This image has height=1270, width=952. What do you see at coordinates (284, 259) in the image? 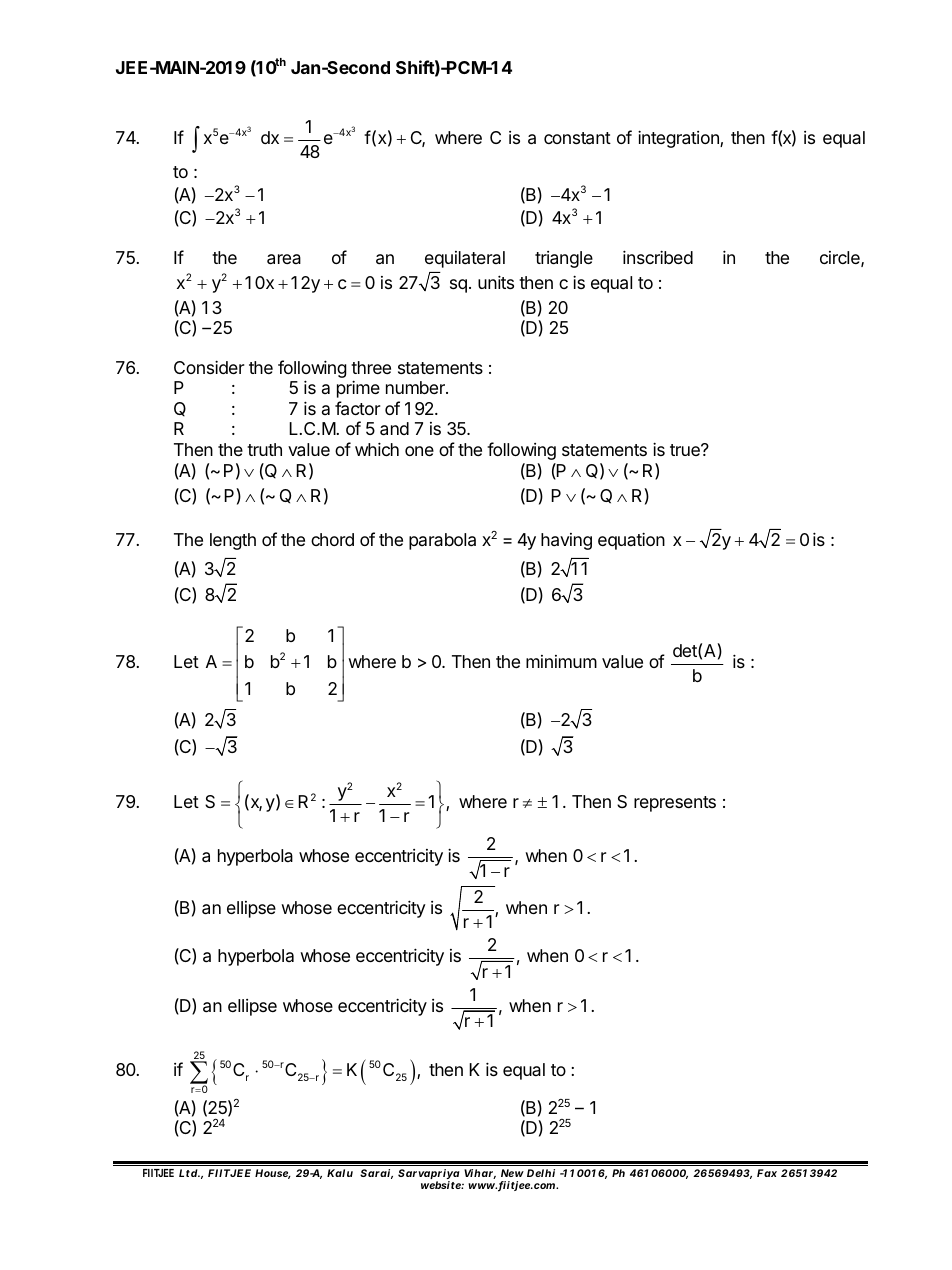
I see `area` at bounding box center [284, 259].
